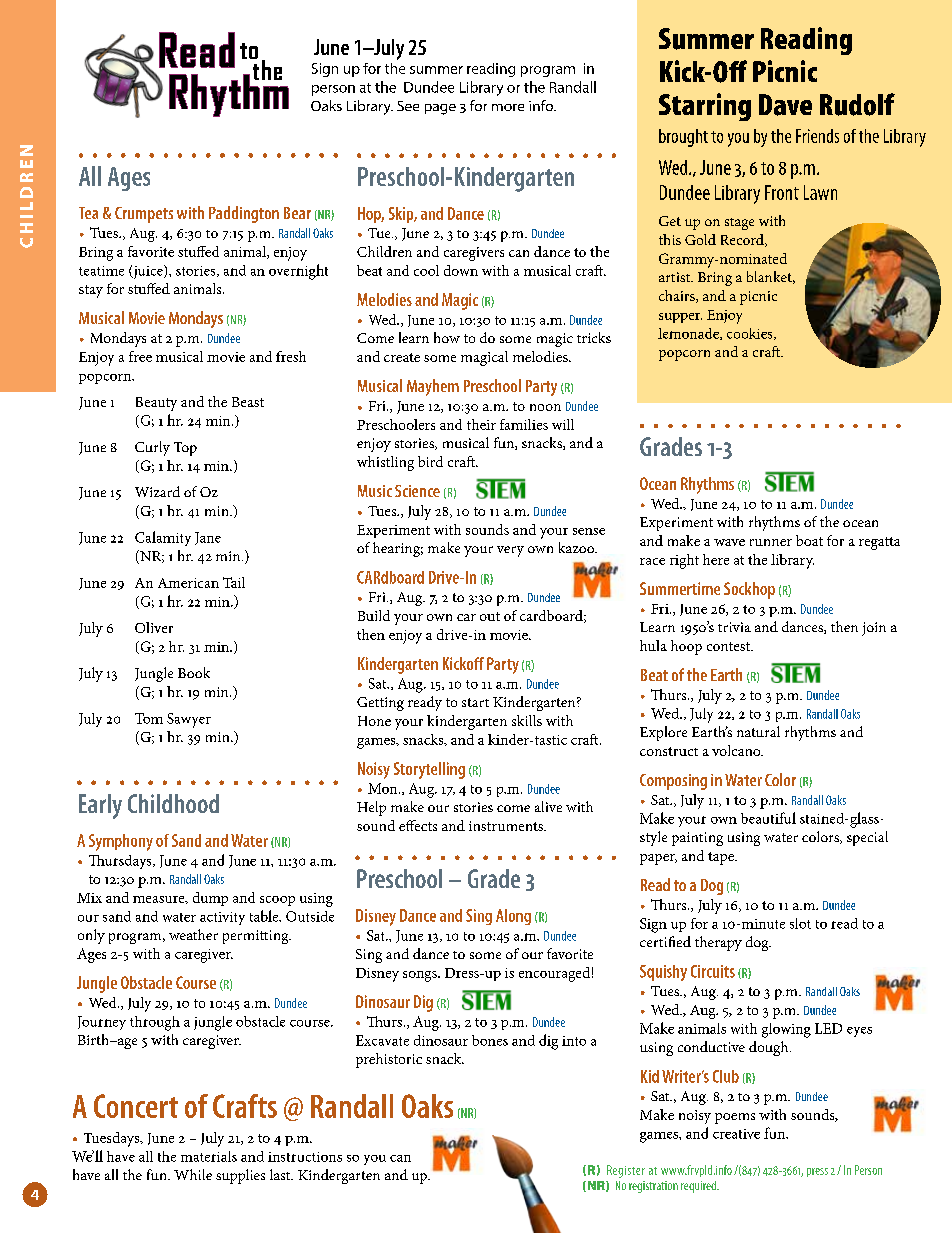 This screenshot has height=1233, width=952. Describe the element at coordinates (508, 107) in the screenshot. I see `more` at that location.
